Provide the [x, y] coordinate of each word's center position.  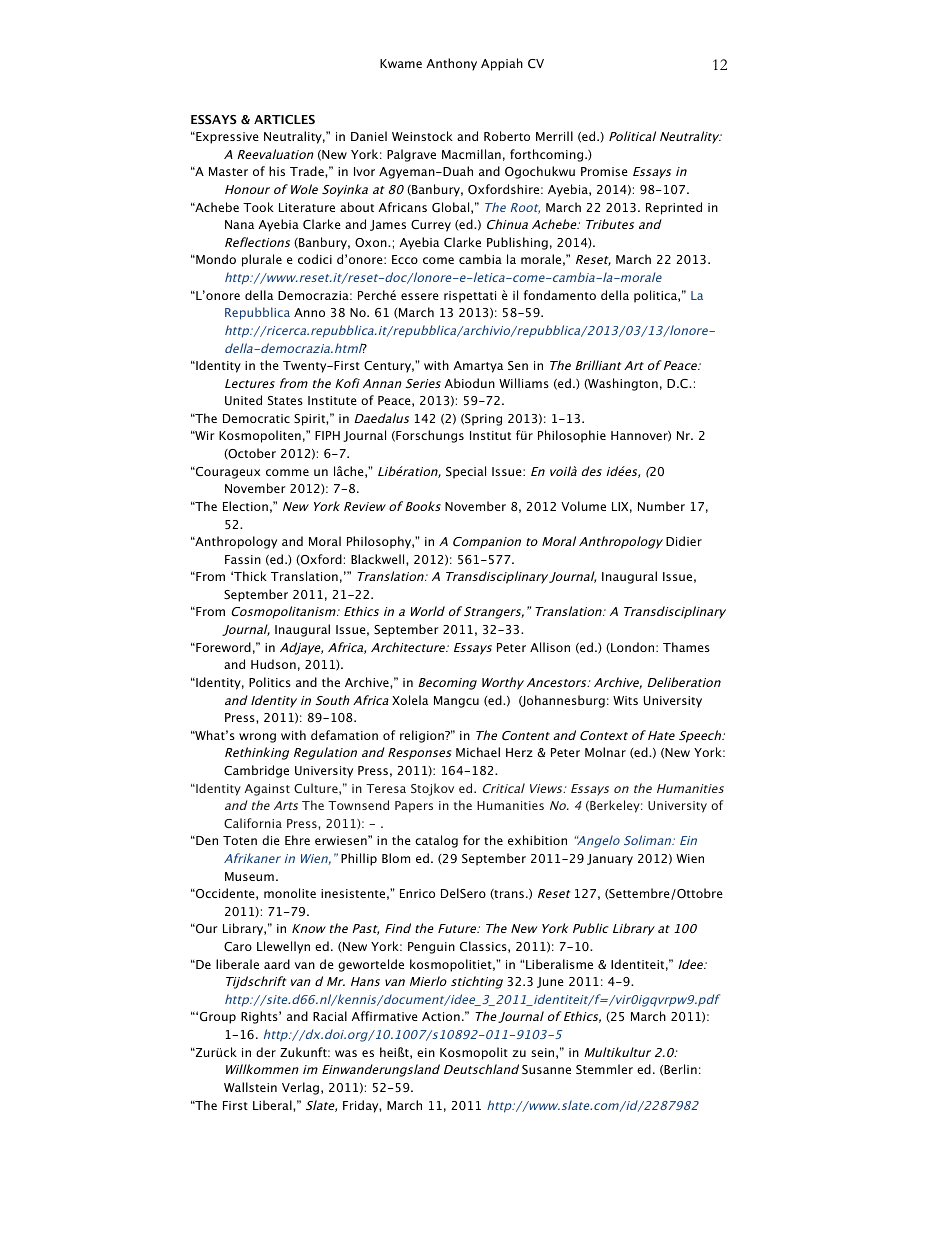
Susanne [546, 1070]
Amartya [478, 367]
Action [441, 1016]
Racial [330, 1016]
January [610, 860]
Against [267, 790]
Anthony [451, 64]
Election [245, 506]
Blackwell [379, 559]
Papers [414, 807]
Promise [604, 171]
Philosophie [572, 436]
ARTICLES [284, 119]
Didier [684, 541]
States [285, 400]
